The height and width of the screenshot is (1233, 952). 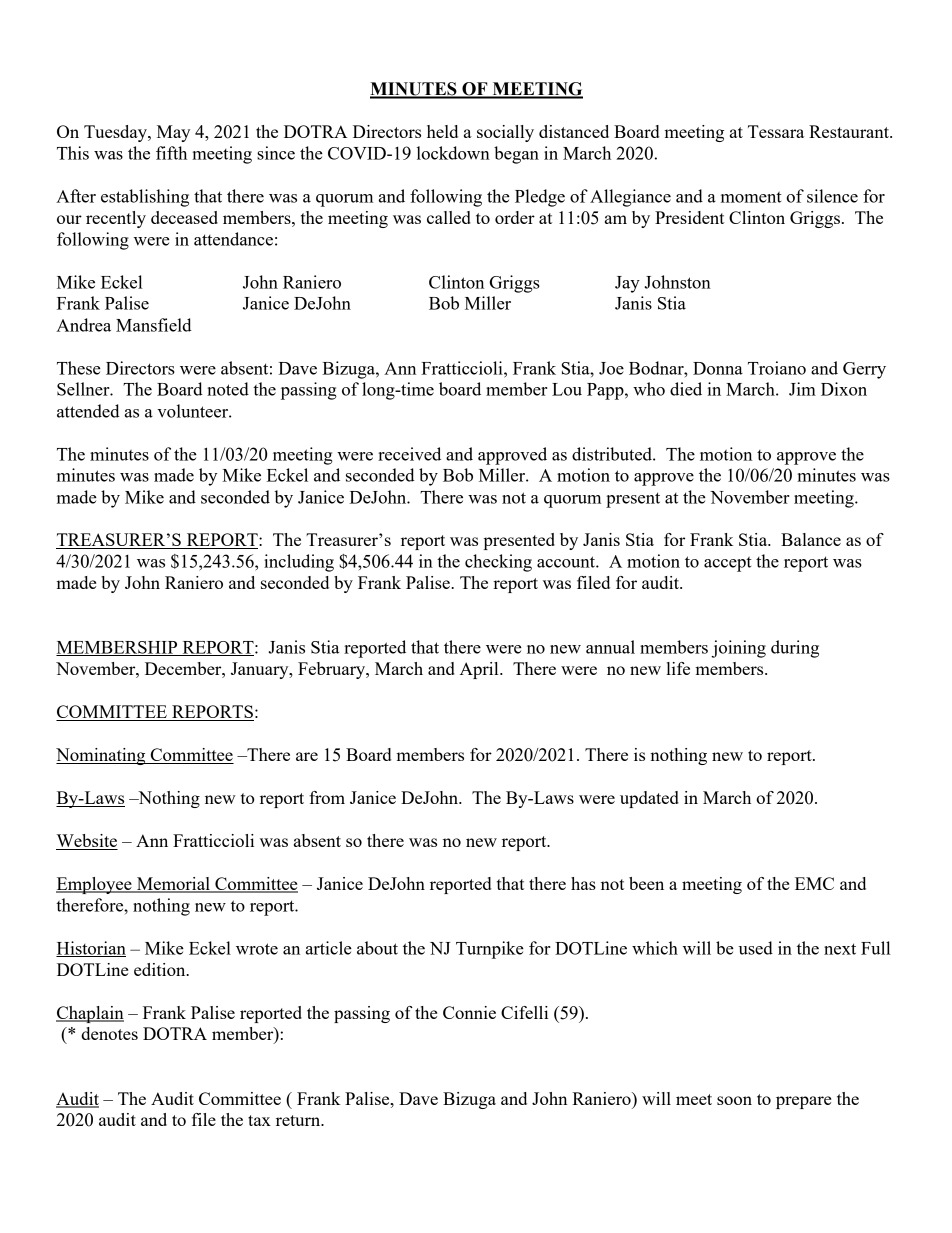 I want to click on Jim, so click(x=802, y=389).
